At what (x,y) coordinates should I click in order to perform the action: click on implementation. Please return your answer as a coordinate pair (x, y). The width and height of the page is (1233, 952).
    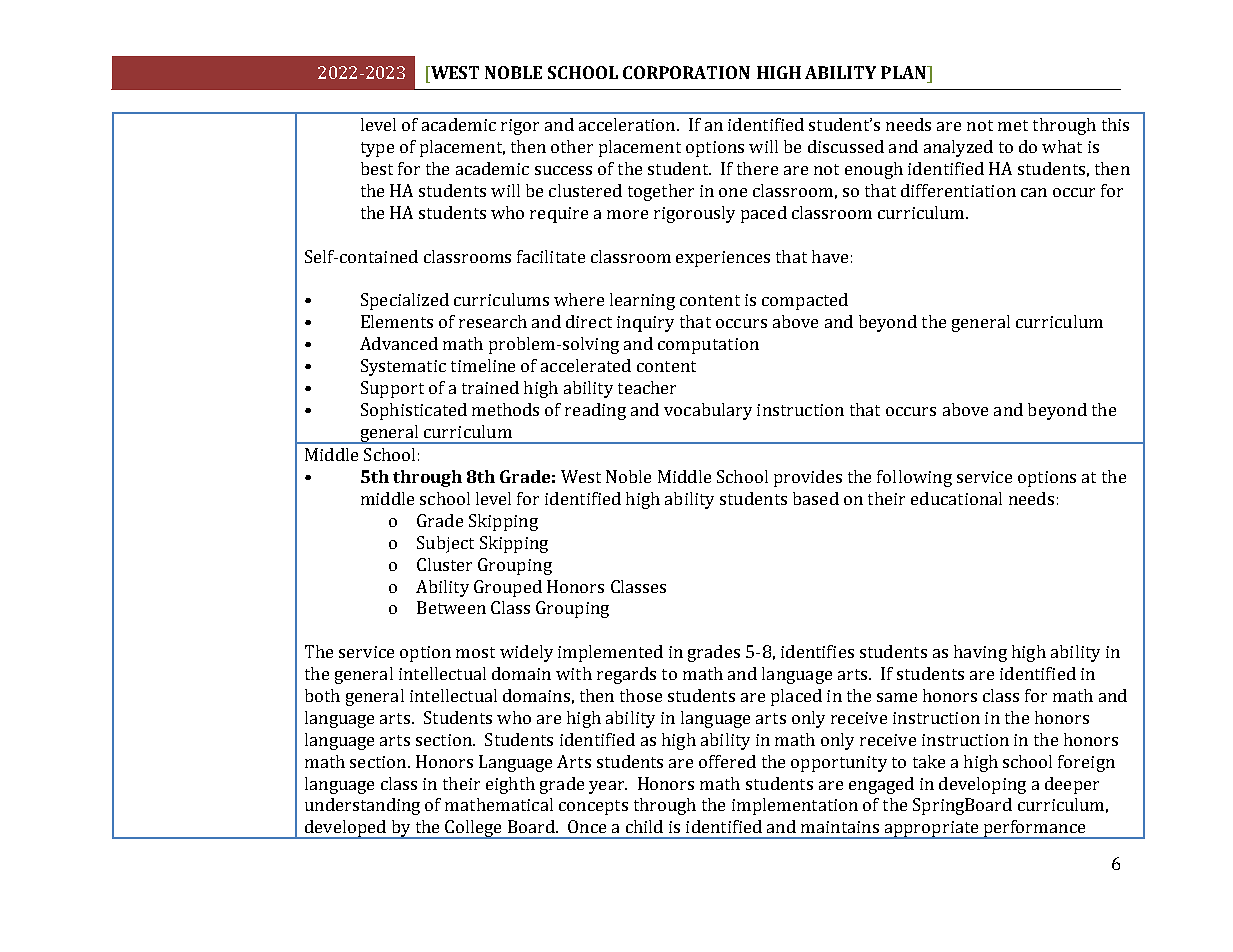
    Looking at the image, I should click on (795, 806).
